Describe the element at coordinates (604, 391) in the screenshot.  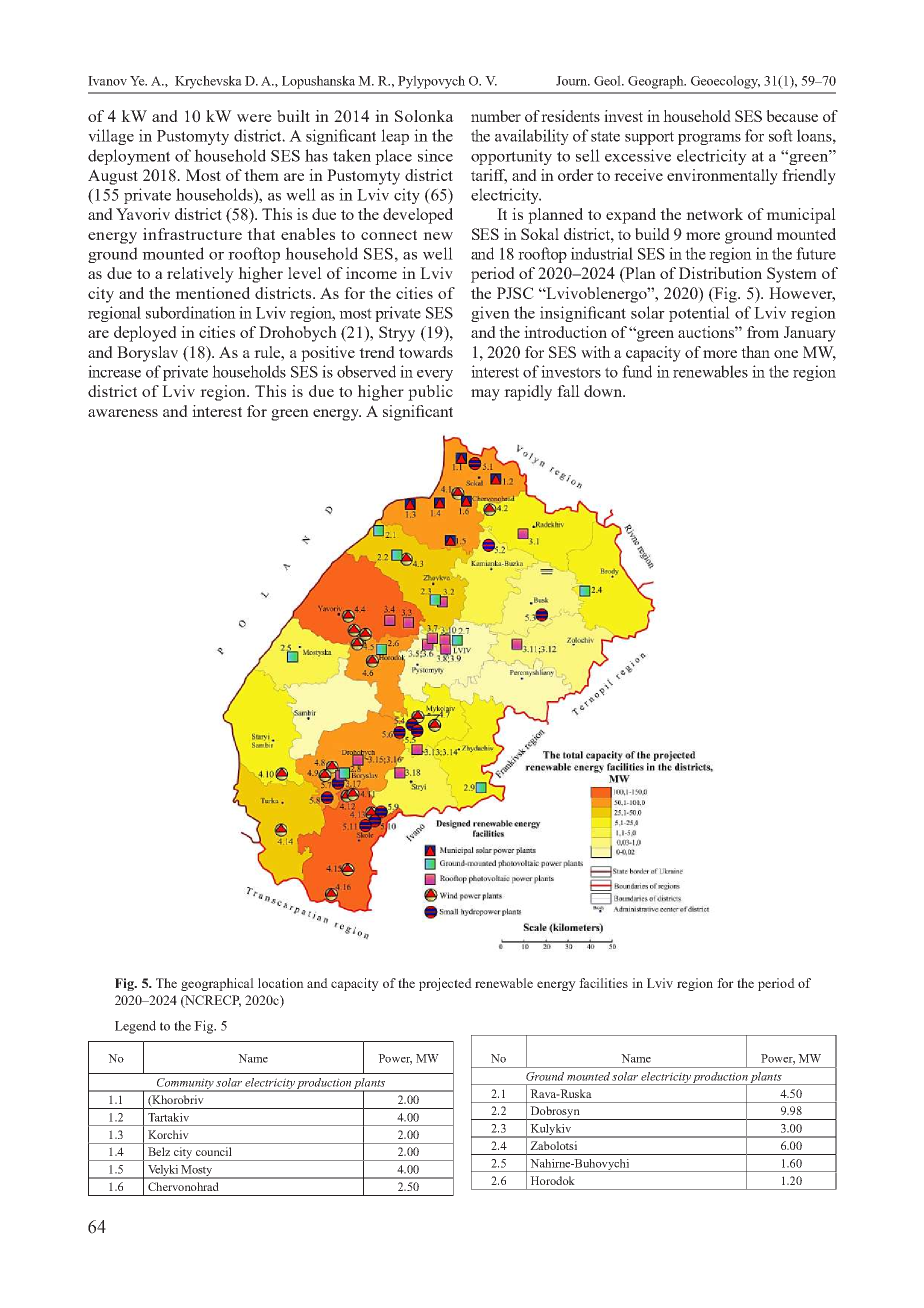
I see `down` at that location.
